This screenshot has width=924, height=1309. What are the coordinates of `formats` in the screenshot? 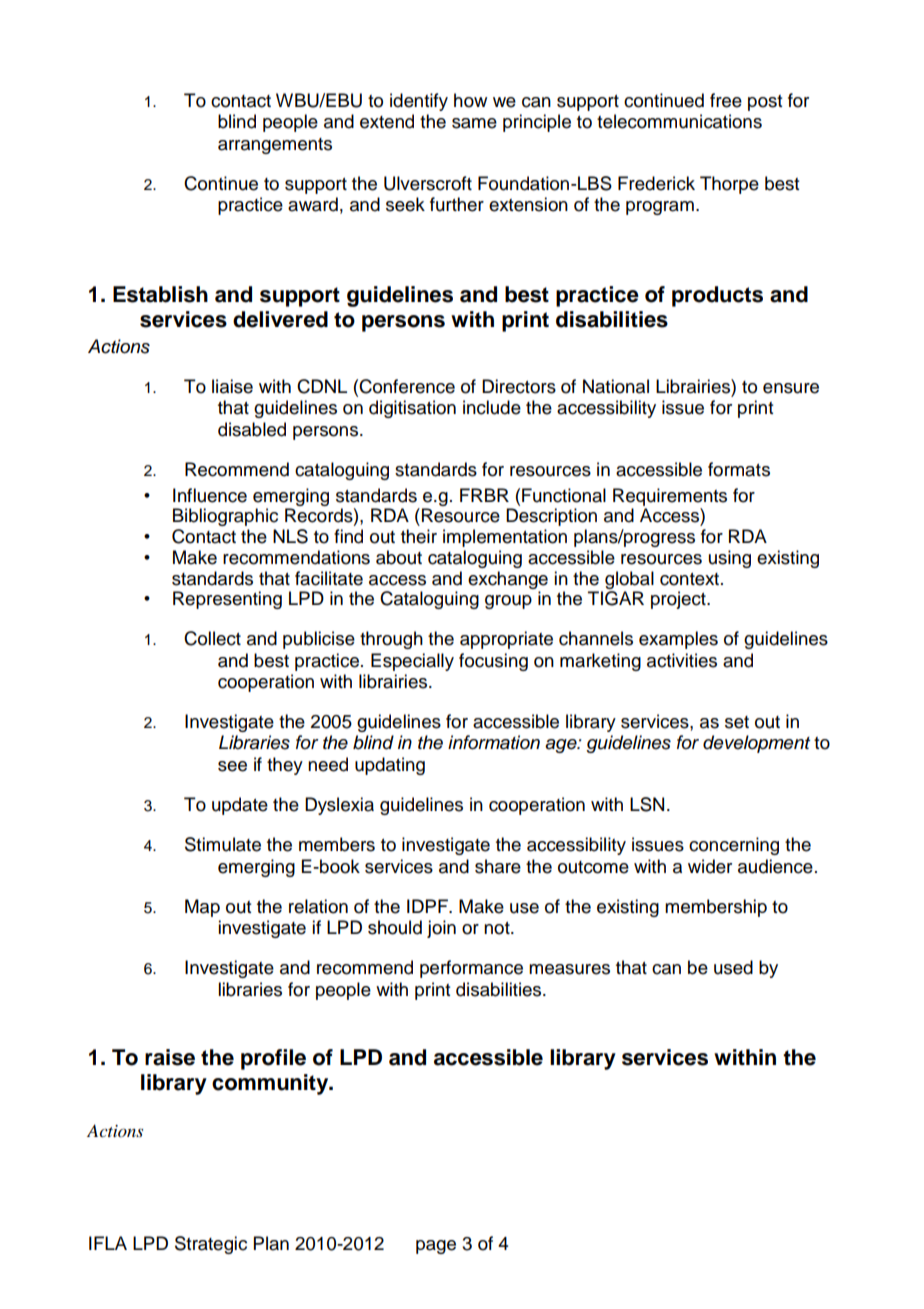 It's located at (739, 469).
